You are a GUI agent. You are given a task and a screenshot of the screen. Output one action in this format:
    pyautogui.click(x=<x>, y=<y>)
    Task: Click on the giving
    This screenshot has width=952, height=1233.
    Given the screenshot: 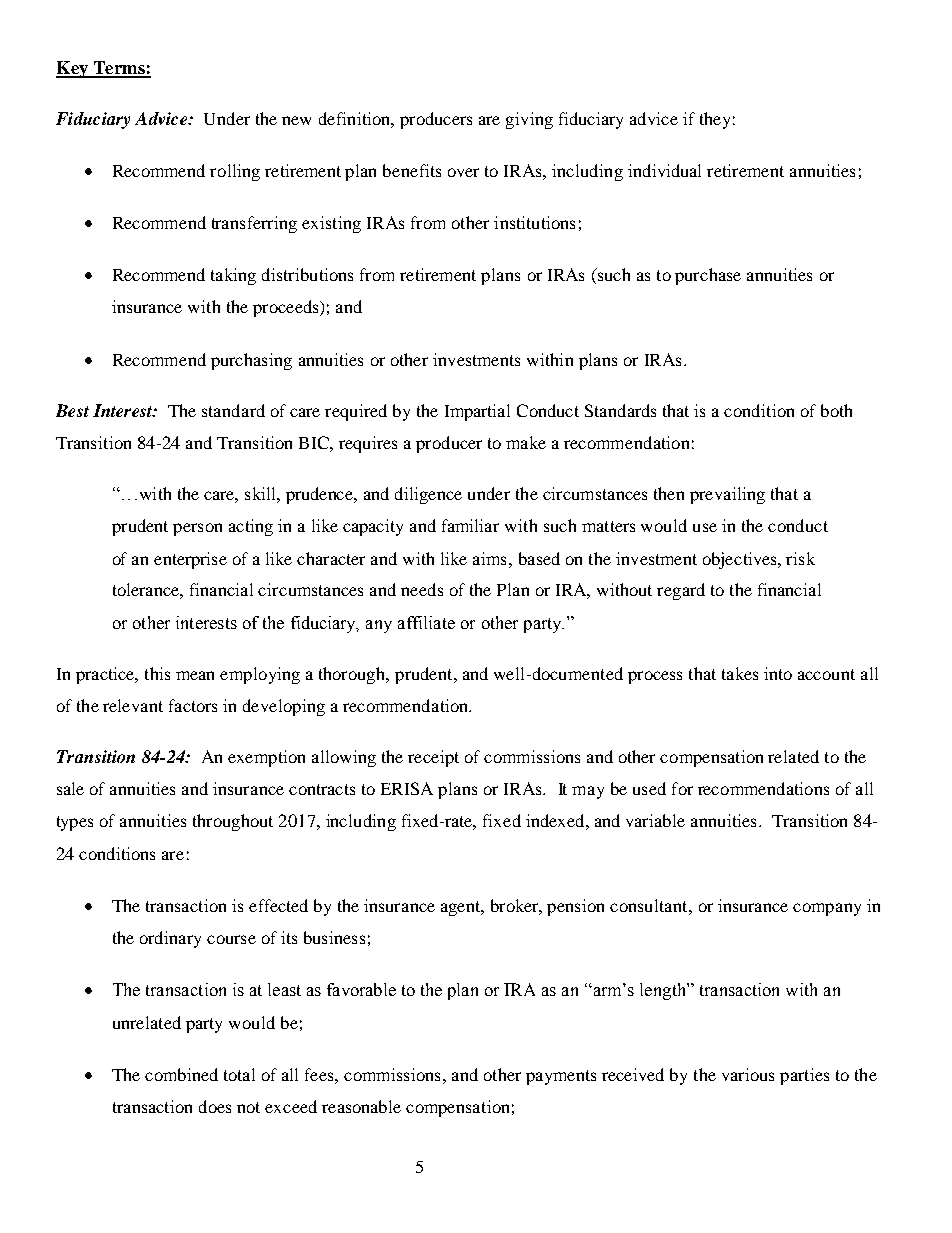 What is the action you would take?
    pyautogui.click(x=529, y=120)
